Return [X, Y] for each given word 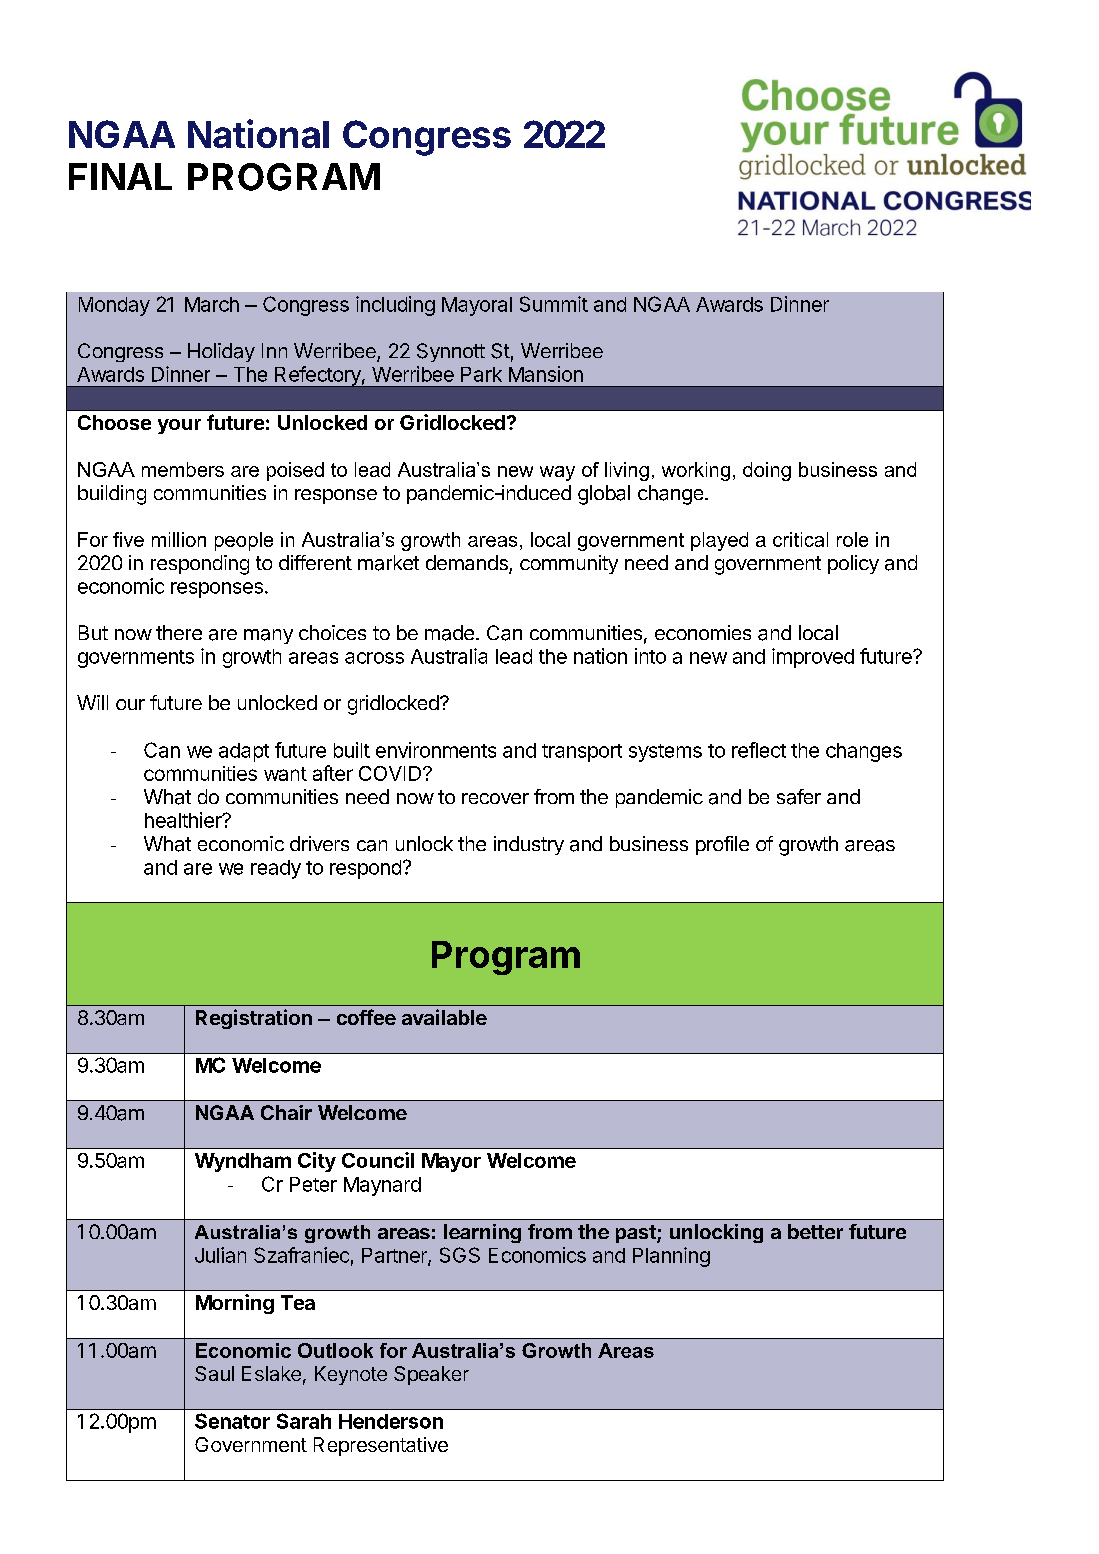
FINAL [120, 176]
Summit [554, 304]
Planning [671, 1257]
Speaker [431, 1375]
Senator [232, 1421]
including [395, 306]
